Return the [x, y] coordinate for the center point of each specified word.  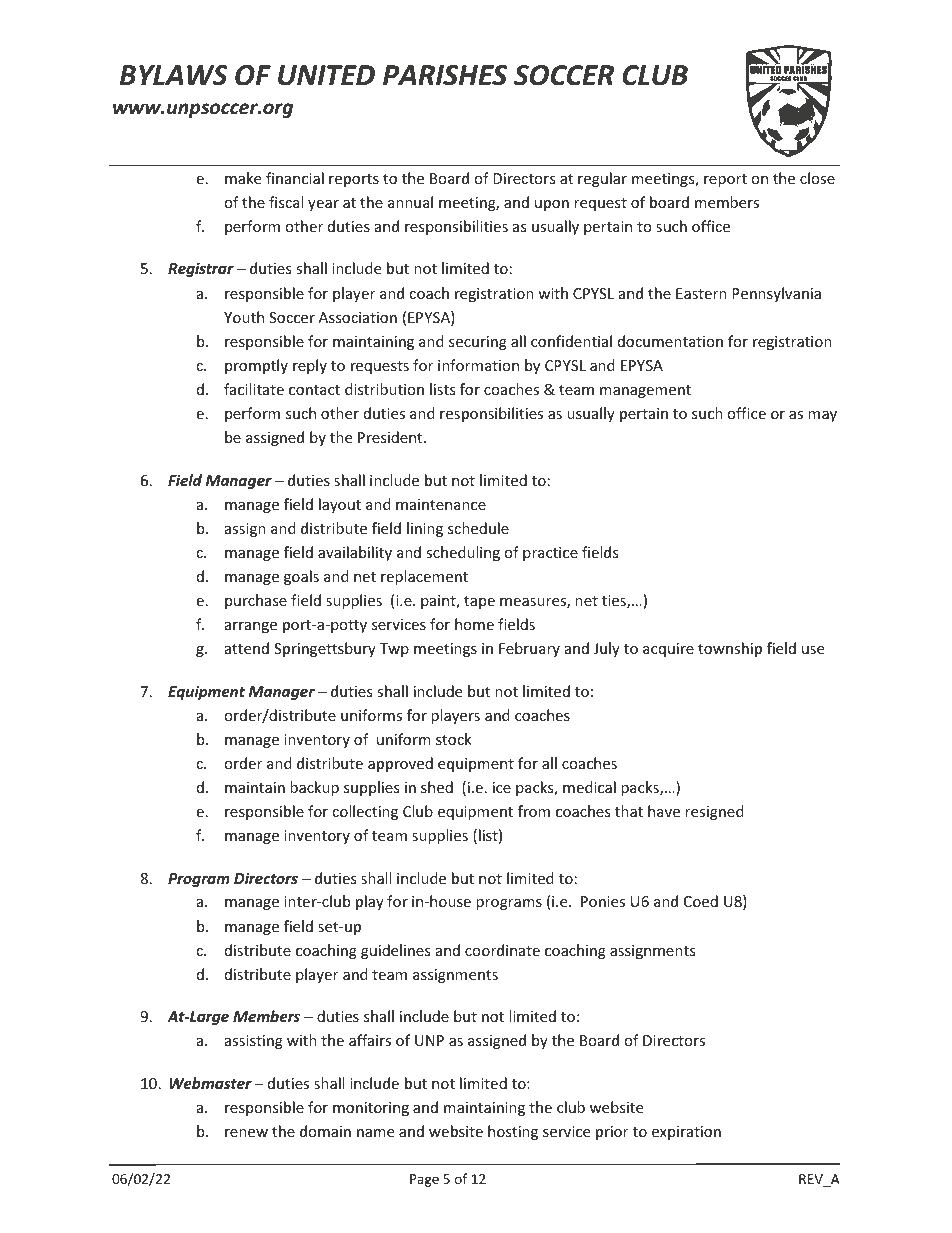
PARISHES [445, 75]
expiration [686, 1133]
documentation [670, 341]
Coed [701, 901]
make [243, 178]
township [730, 649]
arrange [251, 627]
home [474, 624]
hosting [513, 1132]
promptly [256, 366]
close [817, 178]
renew [246, 1133]
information [478, 365]
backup [314, 788]
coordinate [502, 950]
